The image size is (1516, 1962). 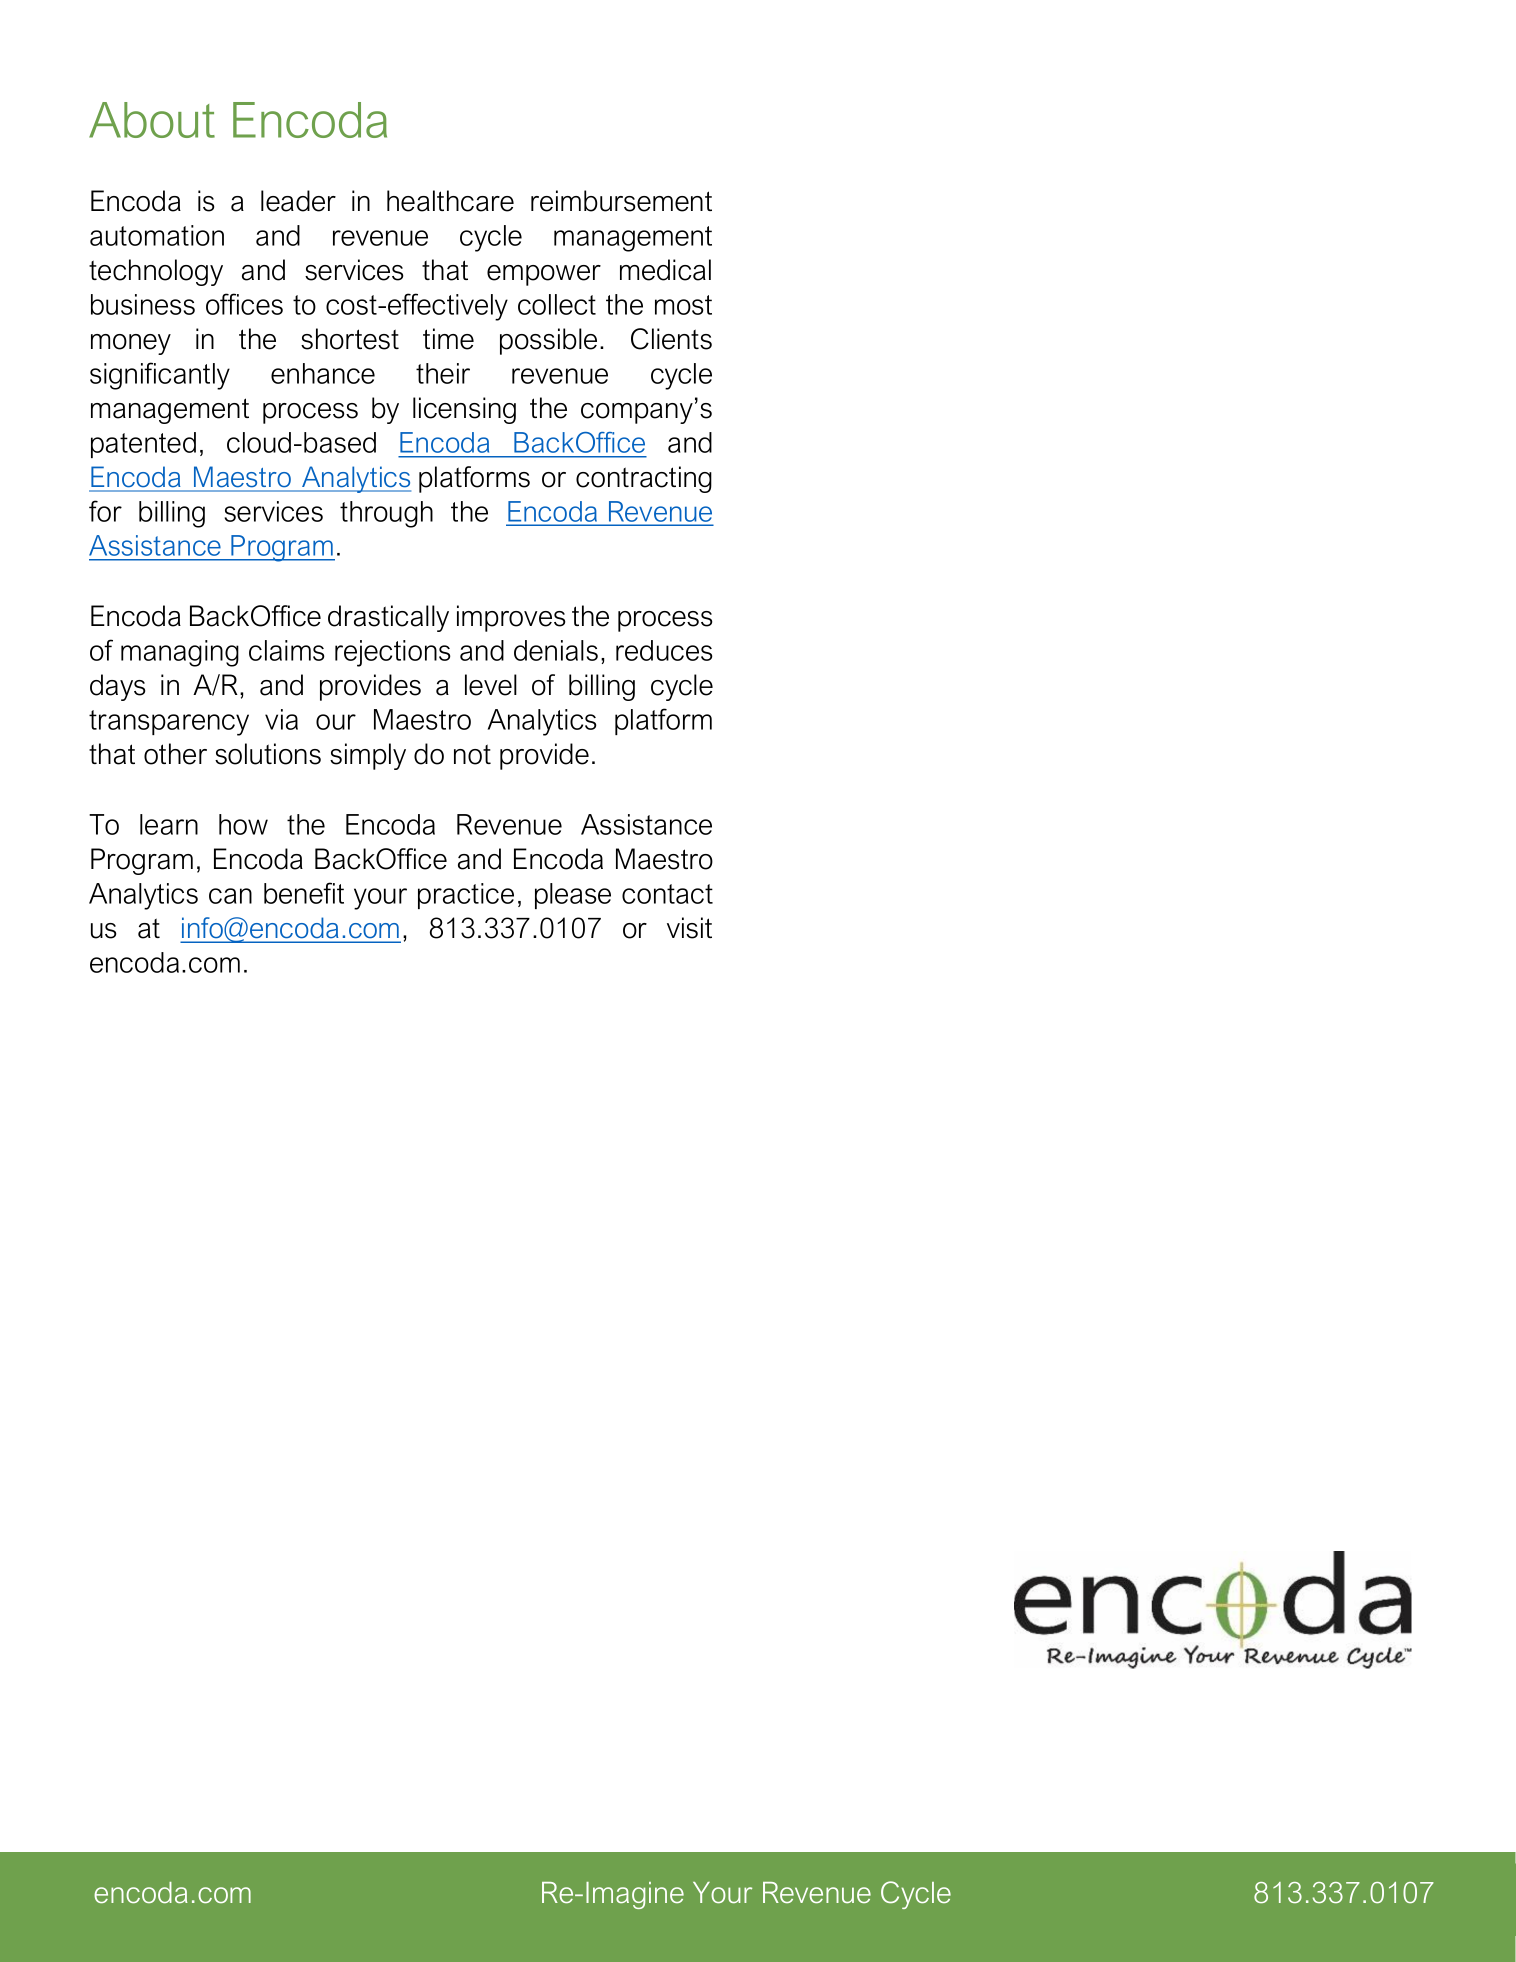 I want to click on money, so click(x=131, y=344).
